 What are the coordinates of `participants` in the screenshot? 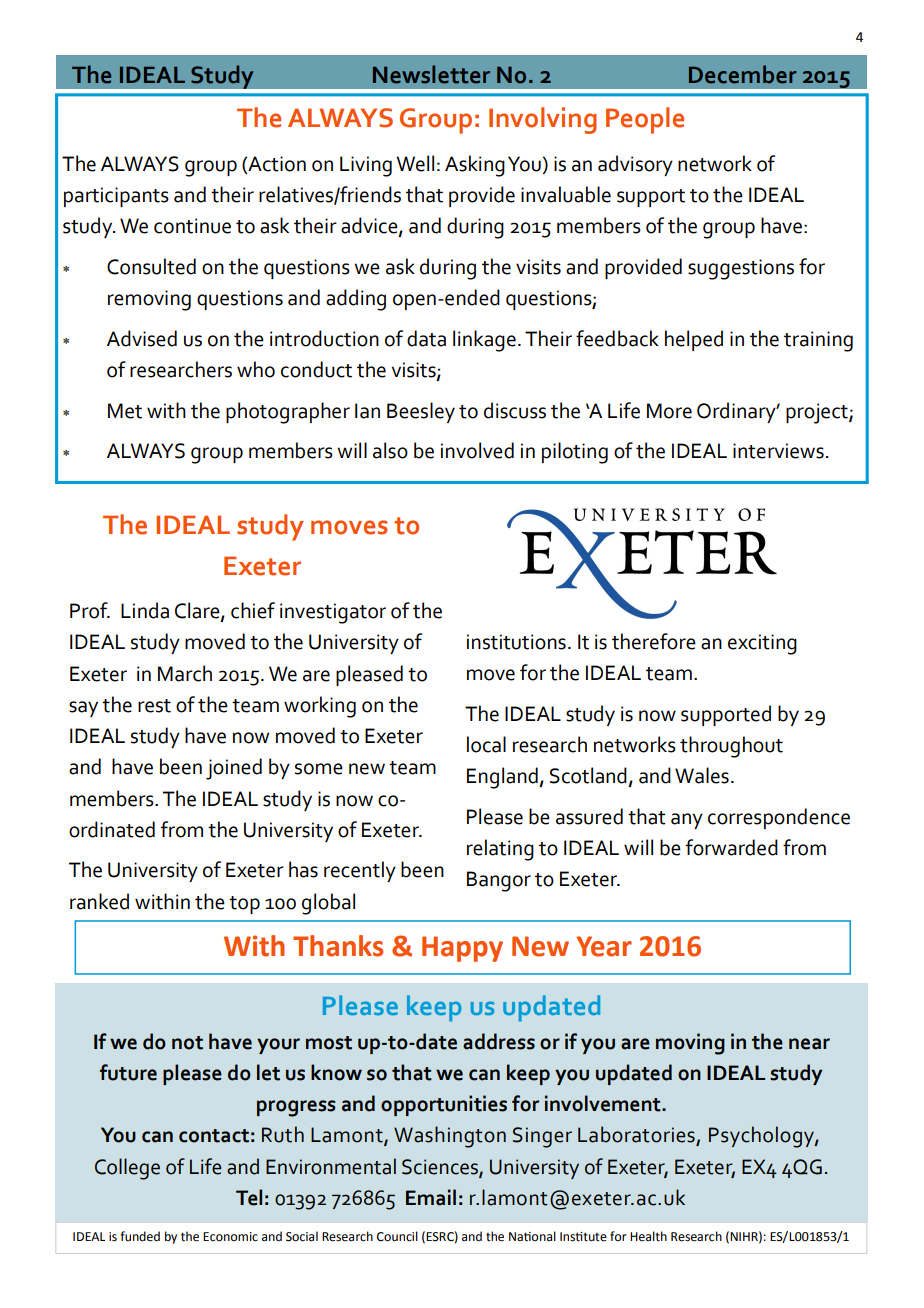 It's located at (116, 197).
